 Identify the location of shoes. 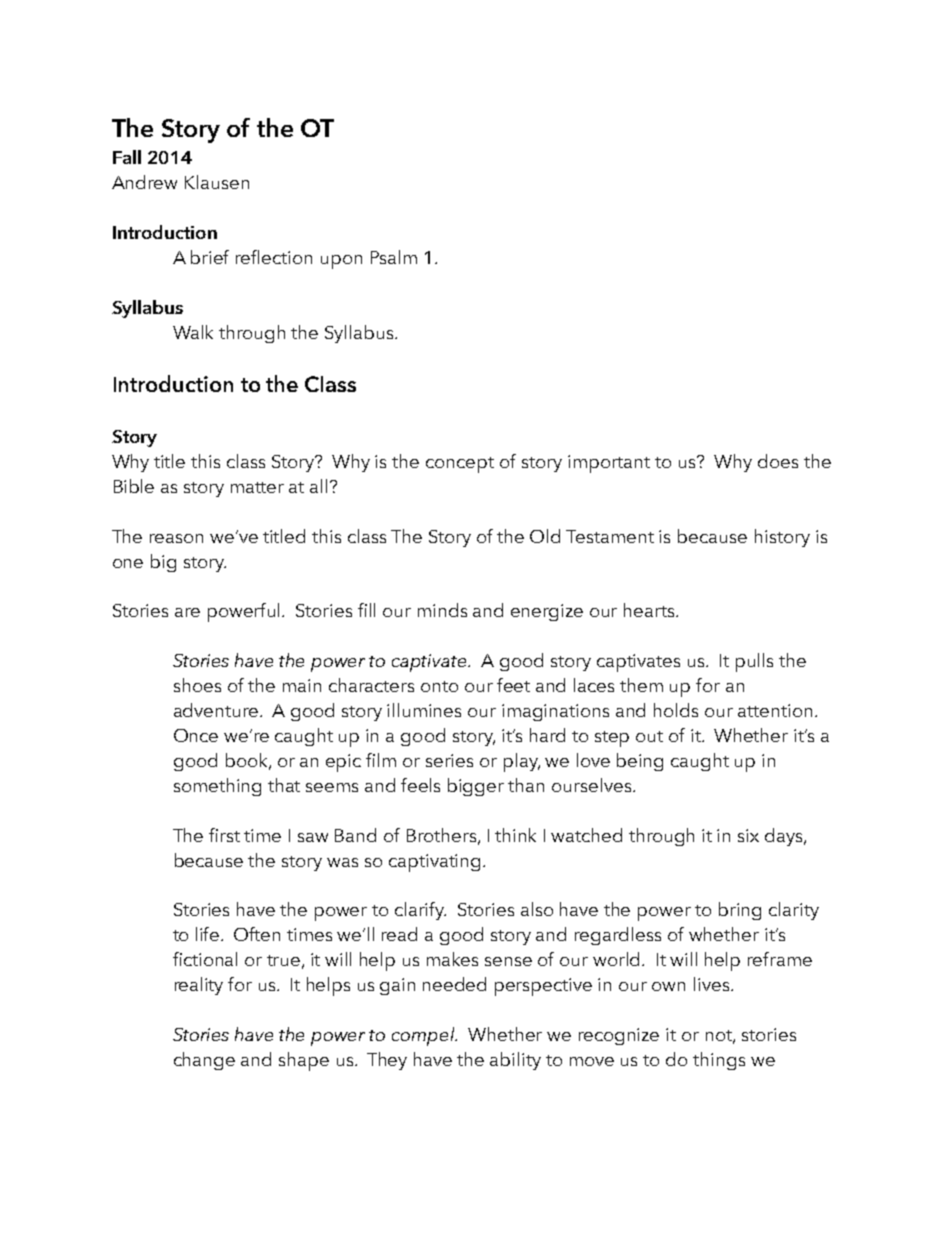
(197, 685).
